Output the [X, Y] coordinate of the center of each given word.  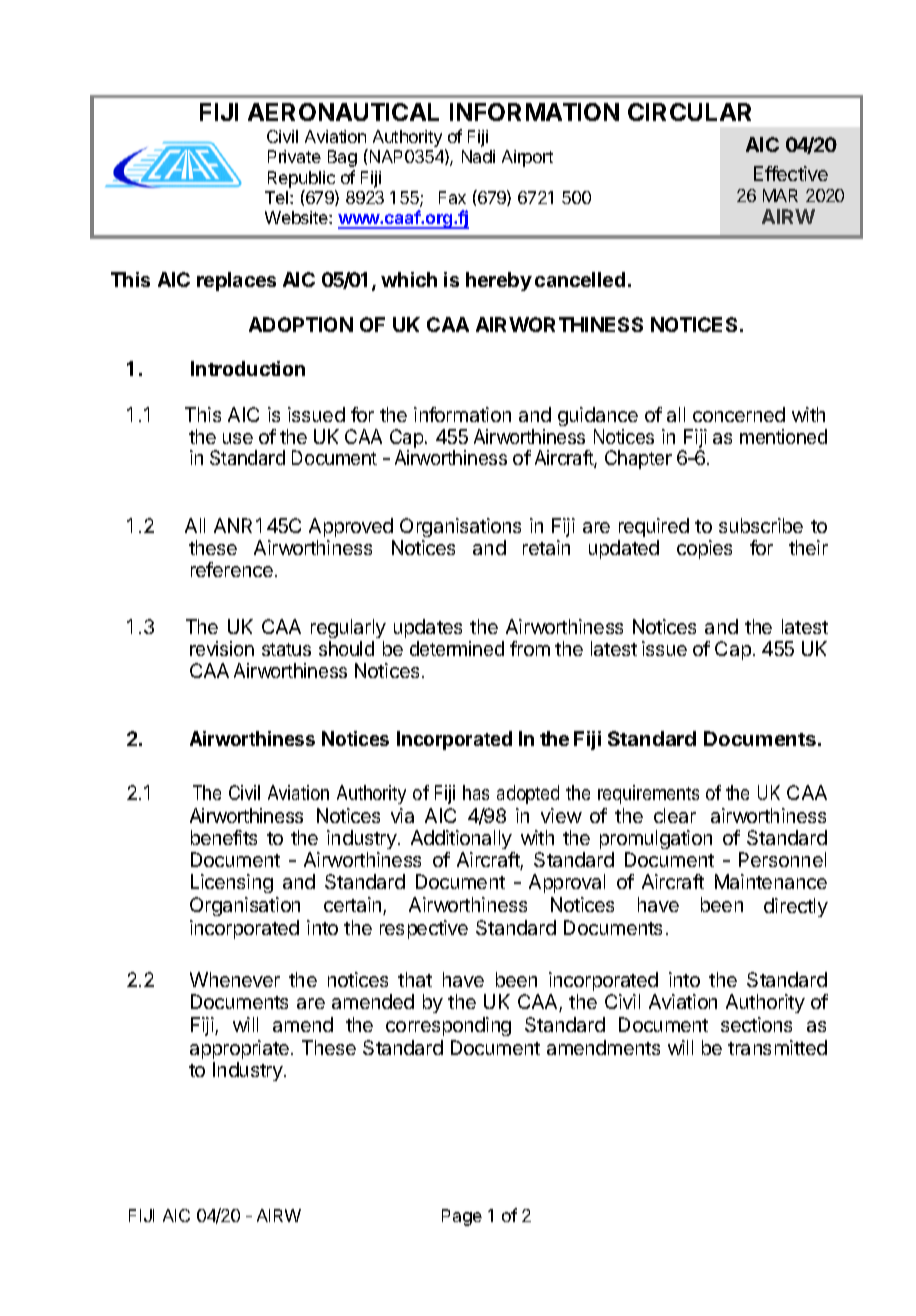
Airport [527, 158]
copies [704, 549]
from [530, 648]
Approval [567, 883]
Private [294, 156]
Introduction [248, 368]
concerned [739, 414]
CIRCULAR [689, 112]
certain [354, 906]
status [286, 649]
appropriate [239, 1049]
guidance [598, 418]
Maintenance [771, 881]
